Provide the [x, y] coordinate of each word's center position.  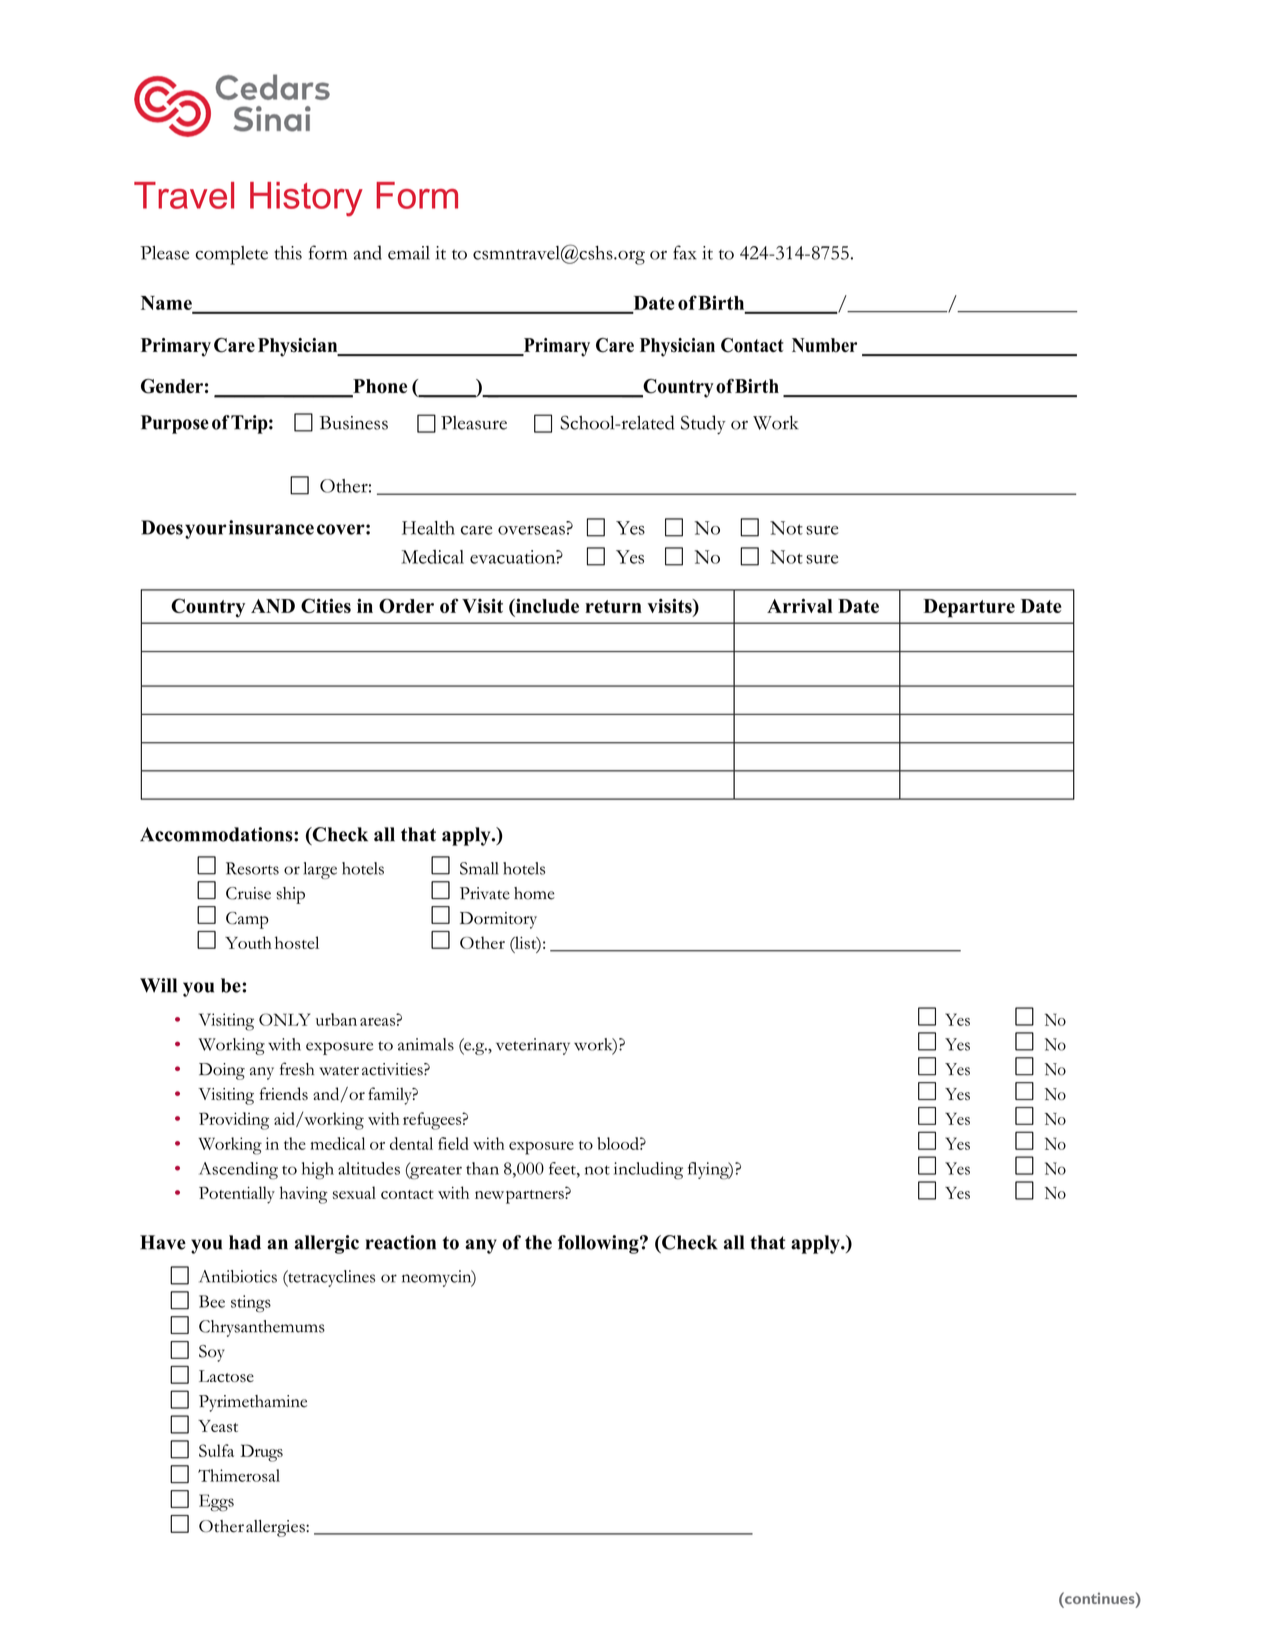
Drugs [261, 1453]
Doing [222, 1071]
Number [824, 345]
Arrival [800, 605]
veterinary [533, 1046]
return [613, 606]
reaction [401, 1242]
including [648, 1170]
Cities [326, 605]
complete [231, 255]
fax [685, 252]
